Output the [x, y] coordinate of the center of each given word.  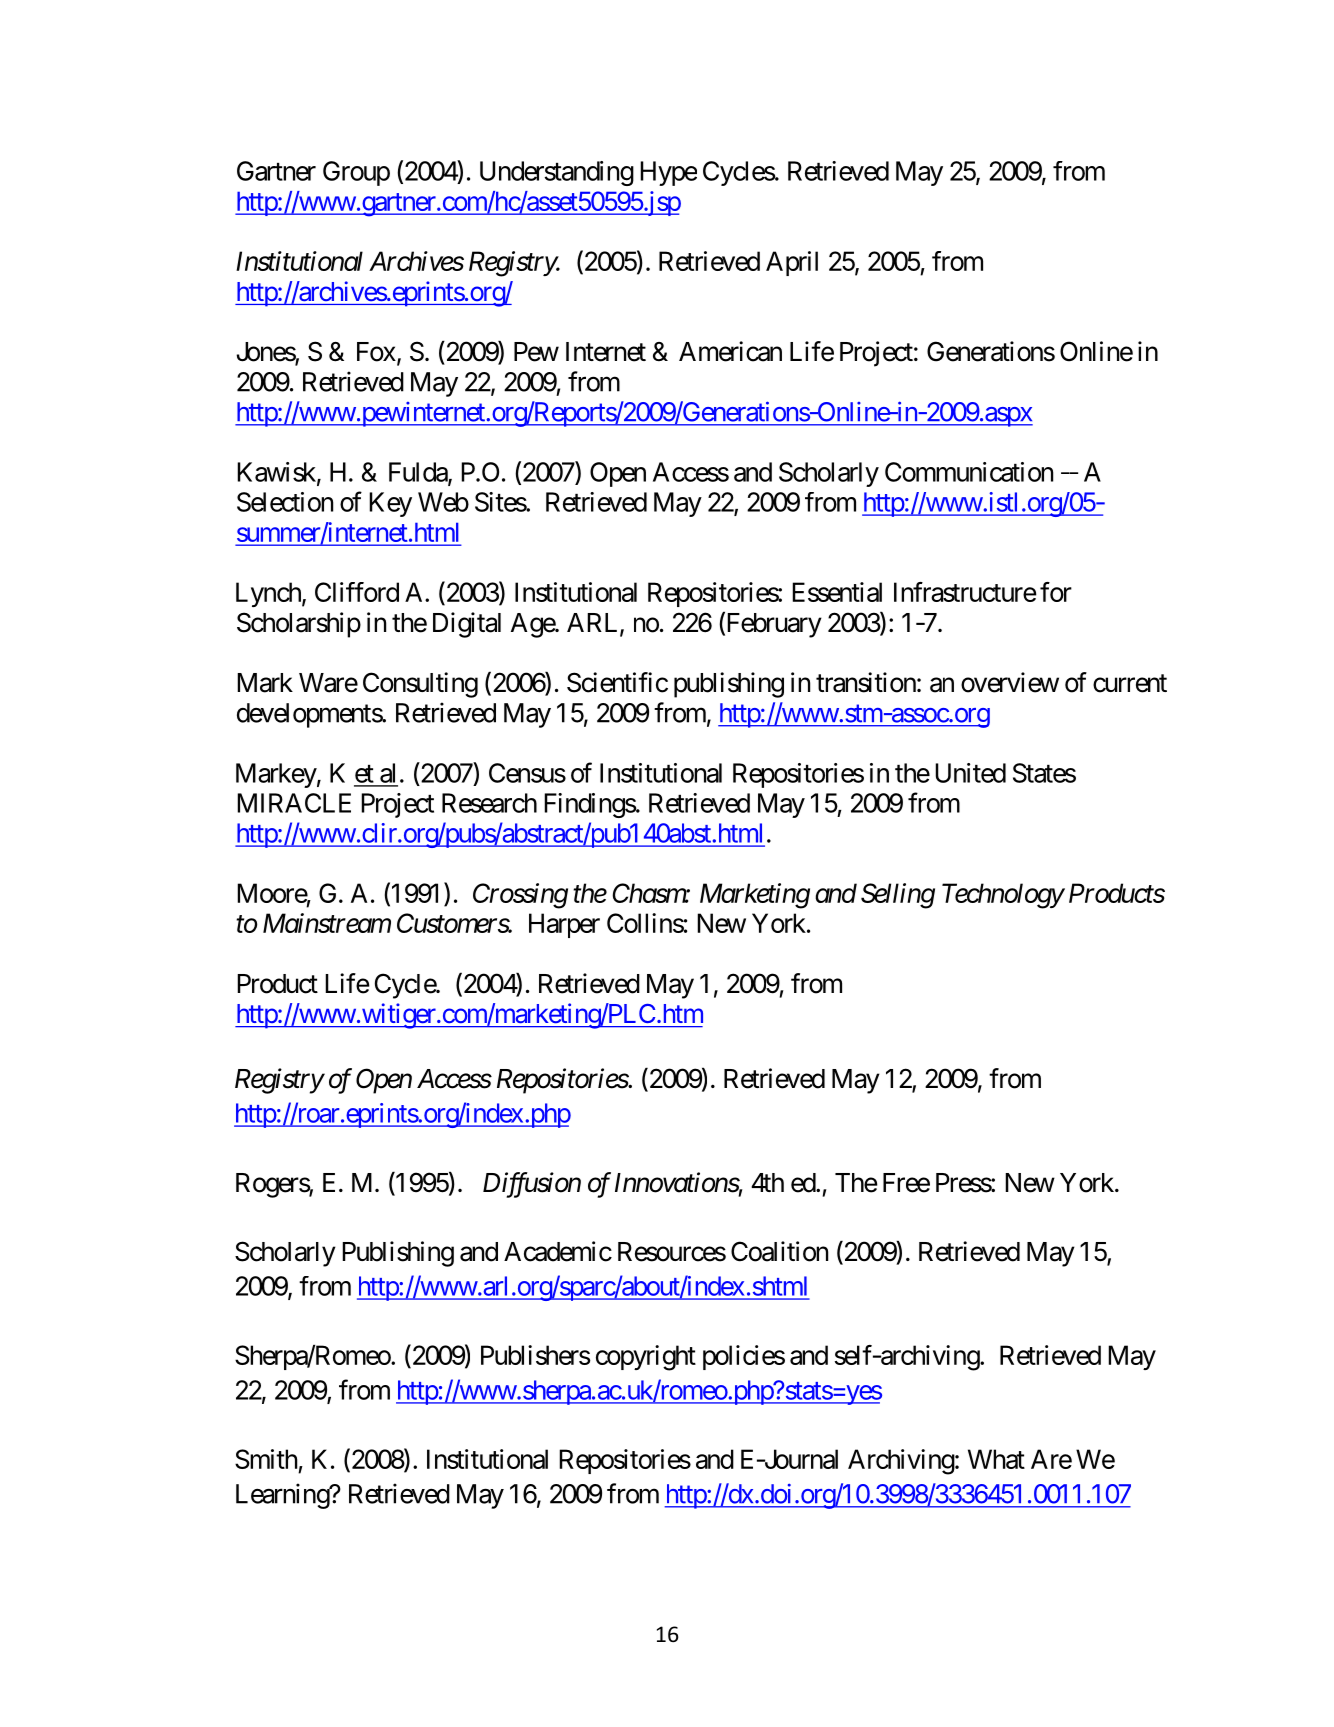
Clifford [357, 592]
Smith [266, 1459]
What [996, 1459]
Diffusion [532, 1185]
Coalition [779, 1251]
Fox [376, 352]
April [792, 263]
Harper [564, 925]
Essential [837, 592]
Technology [1003, 896]
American [730, 351]
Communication [969, 472]
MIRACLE [294, 803]
